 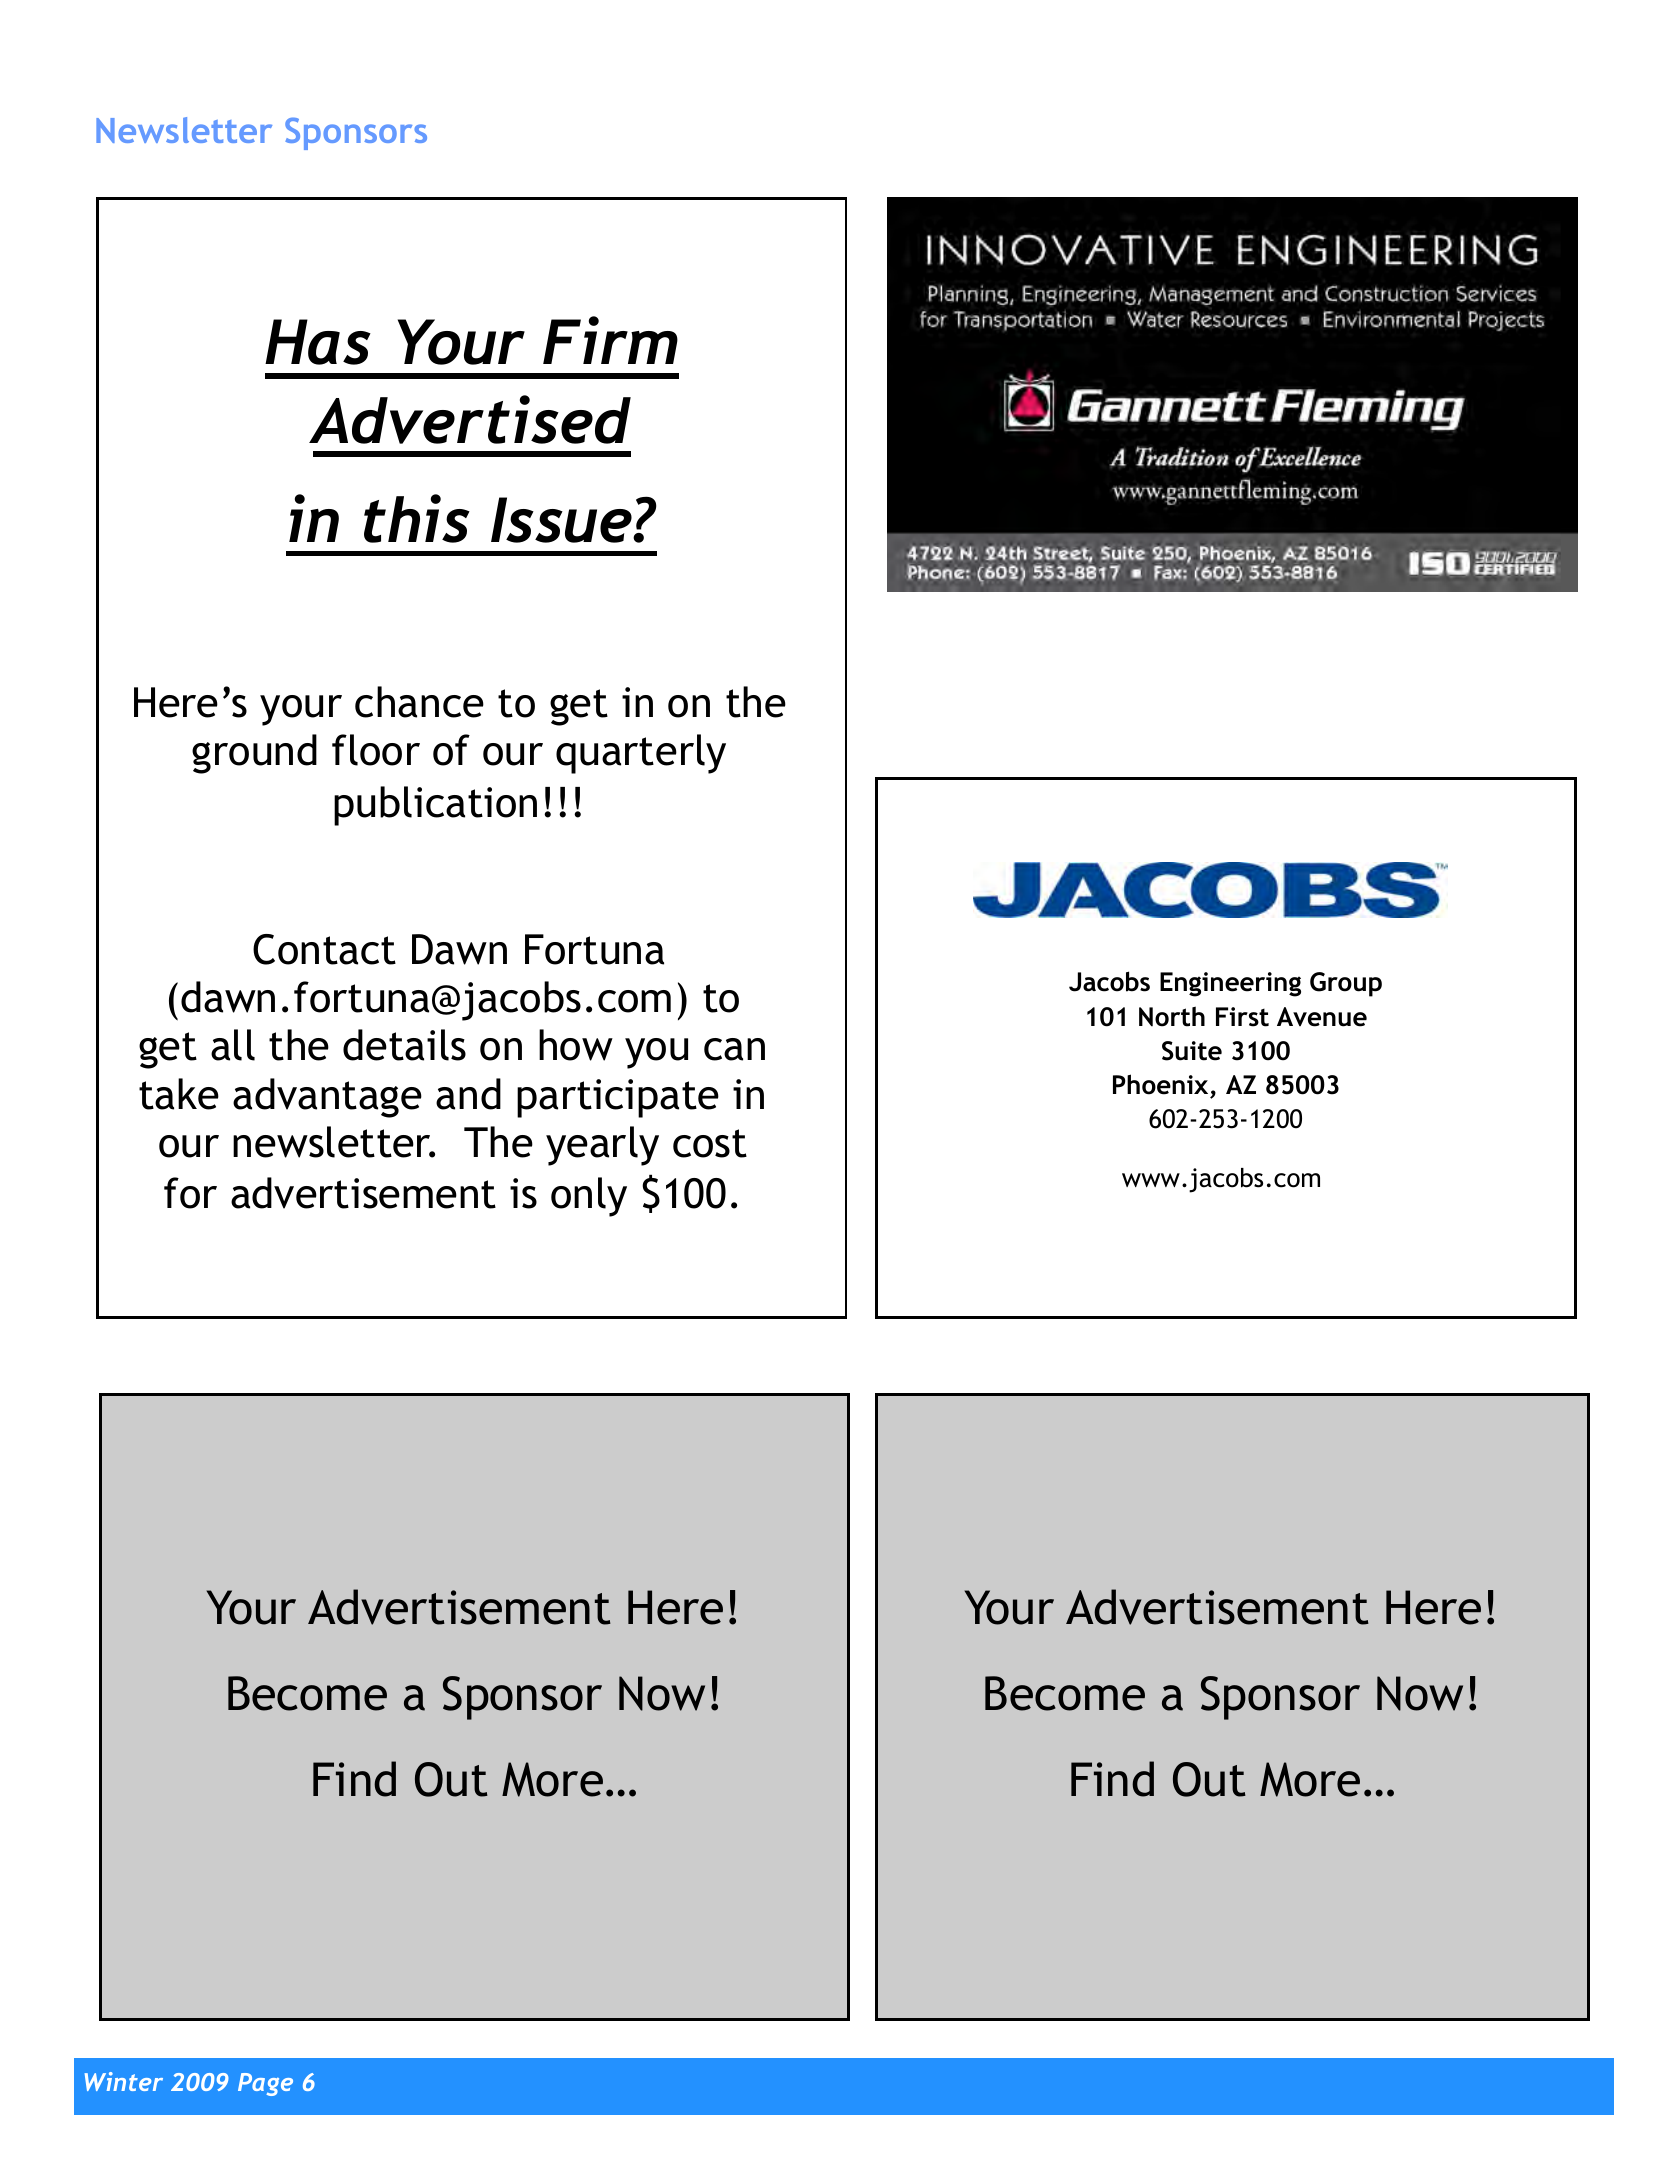 What do you see at coordinates (610, 340) in the screenshot?
I see `Firm` at bounding box center [610, 340].
